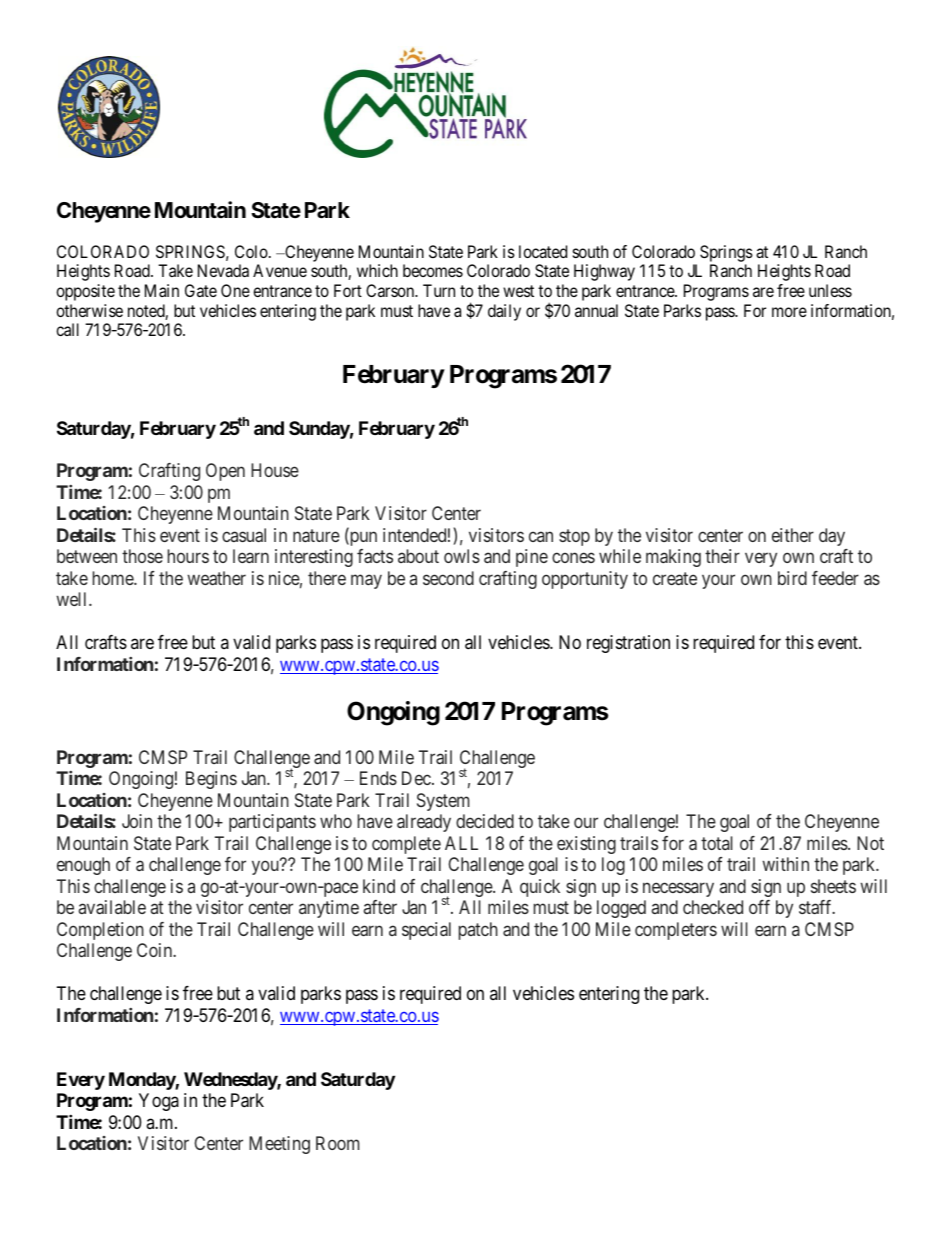  I want to click on Begins, so click(211, 780).
